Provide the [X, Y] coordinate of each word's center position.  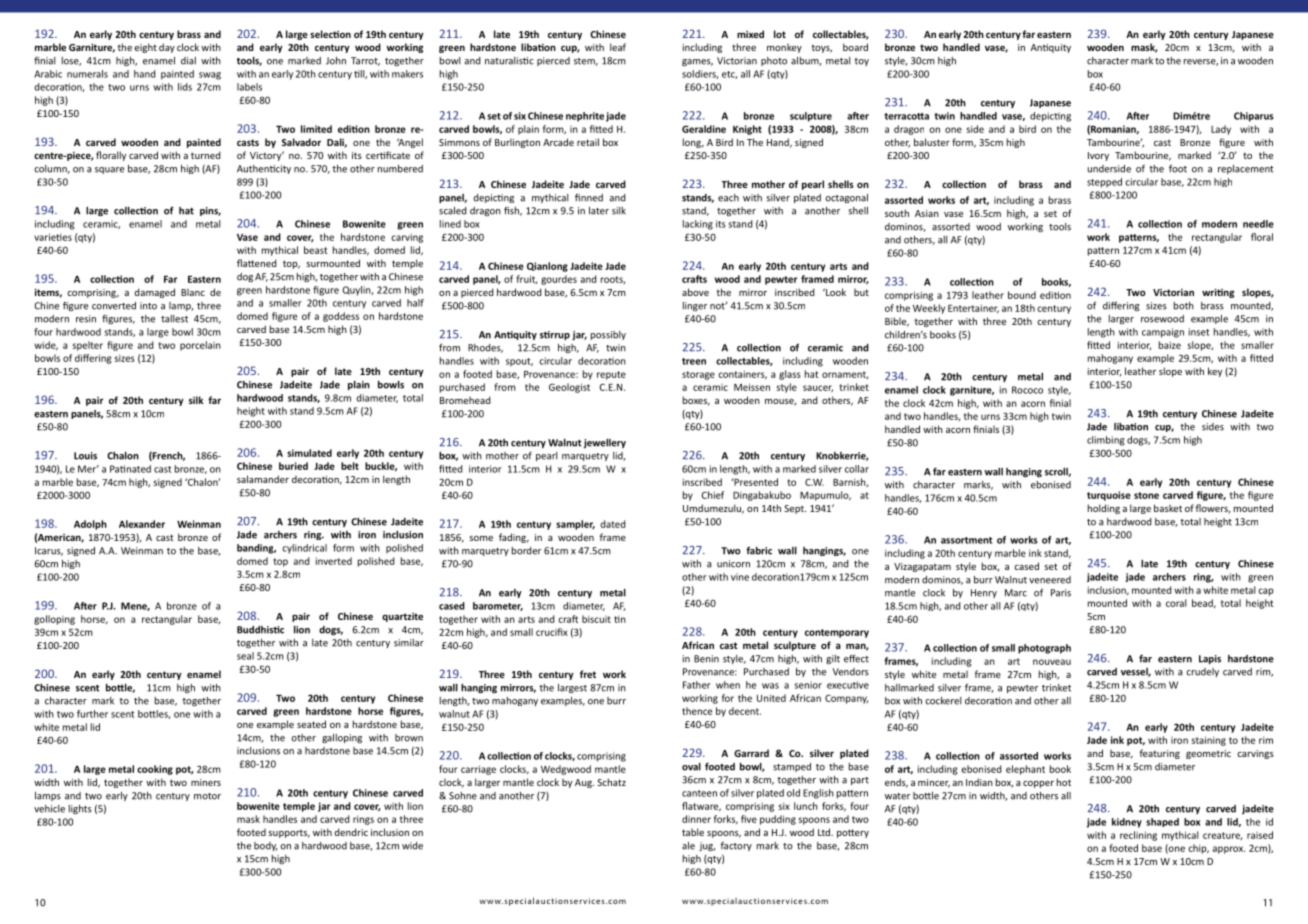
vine [740, 577]
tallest [174, 319]
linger [695, 306]
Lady [1221, 130]
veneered [1050, 580]
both [1184, 306]
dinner [696, 819]
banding [256, 549]
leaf [618, 47]
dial [188, 61]
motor [207, 796]
